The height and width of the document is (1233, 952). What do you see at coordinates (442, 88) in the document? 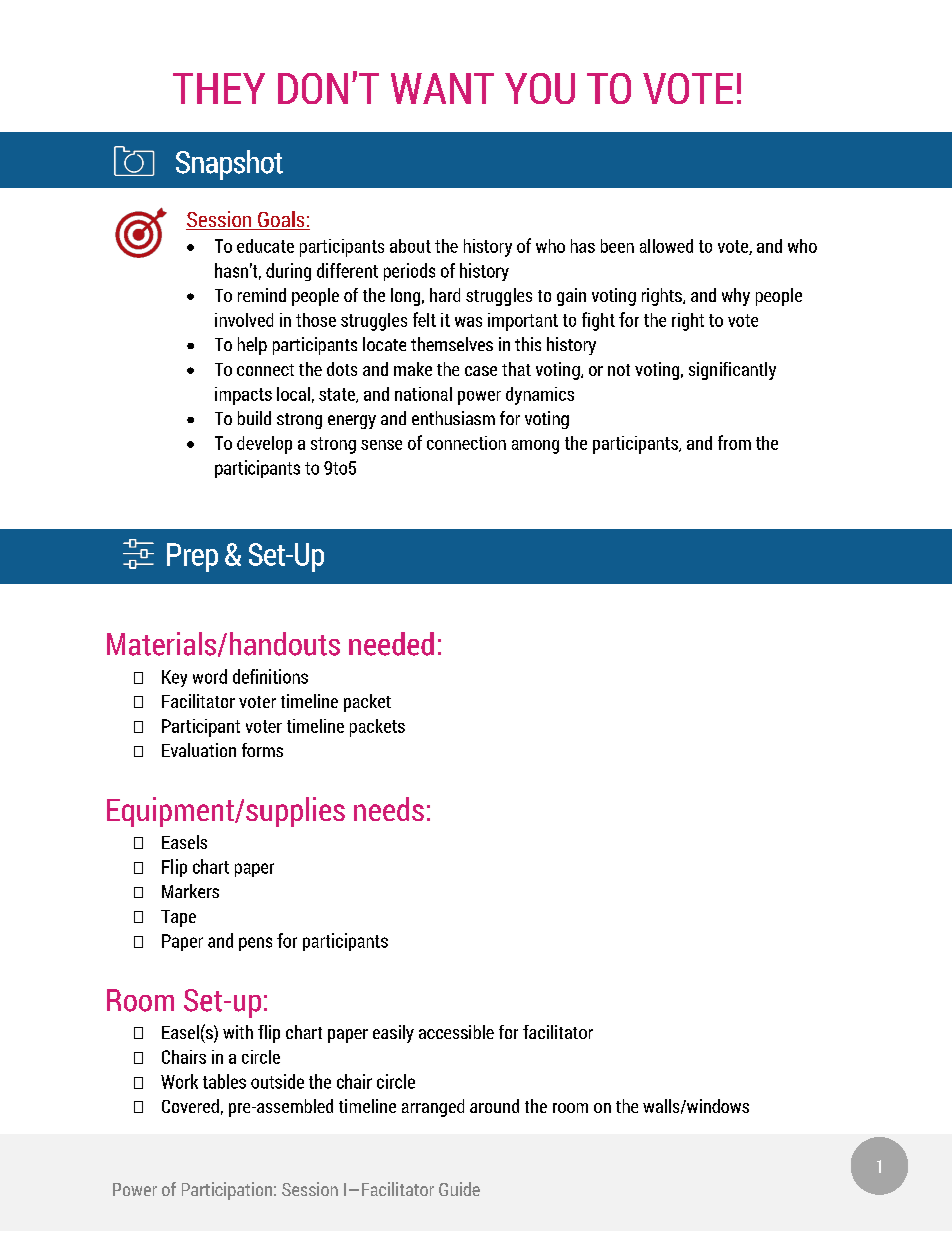
I see `WANT` at bounding box center [442, 88].
